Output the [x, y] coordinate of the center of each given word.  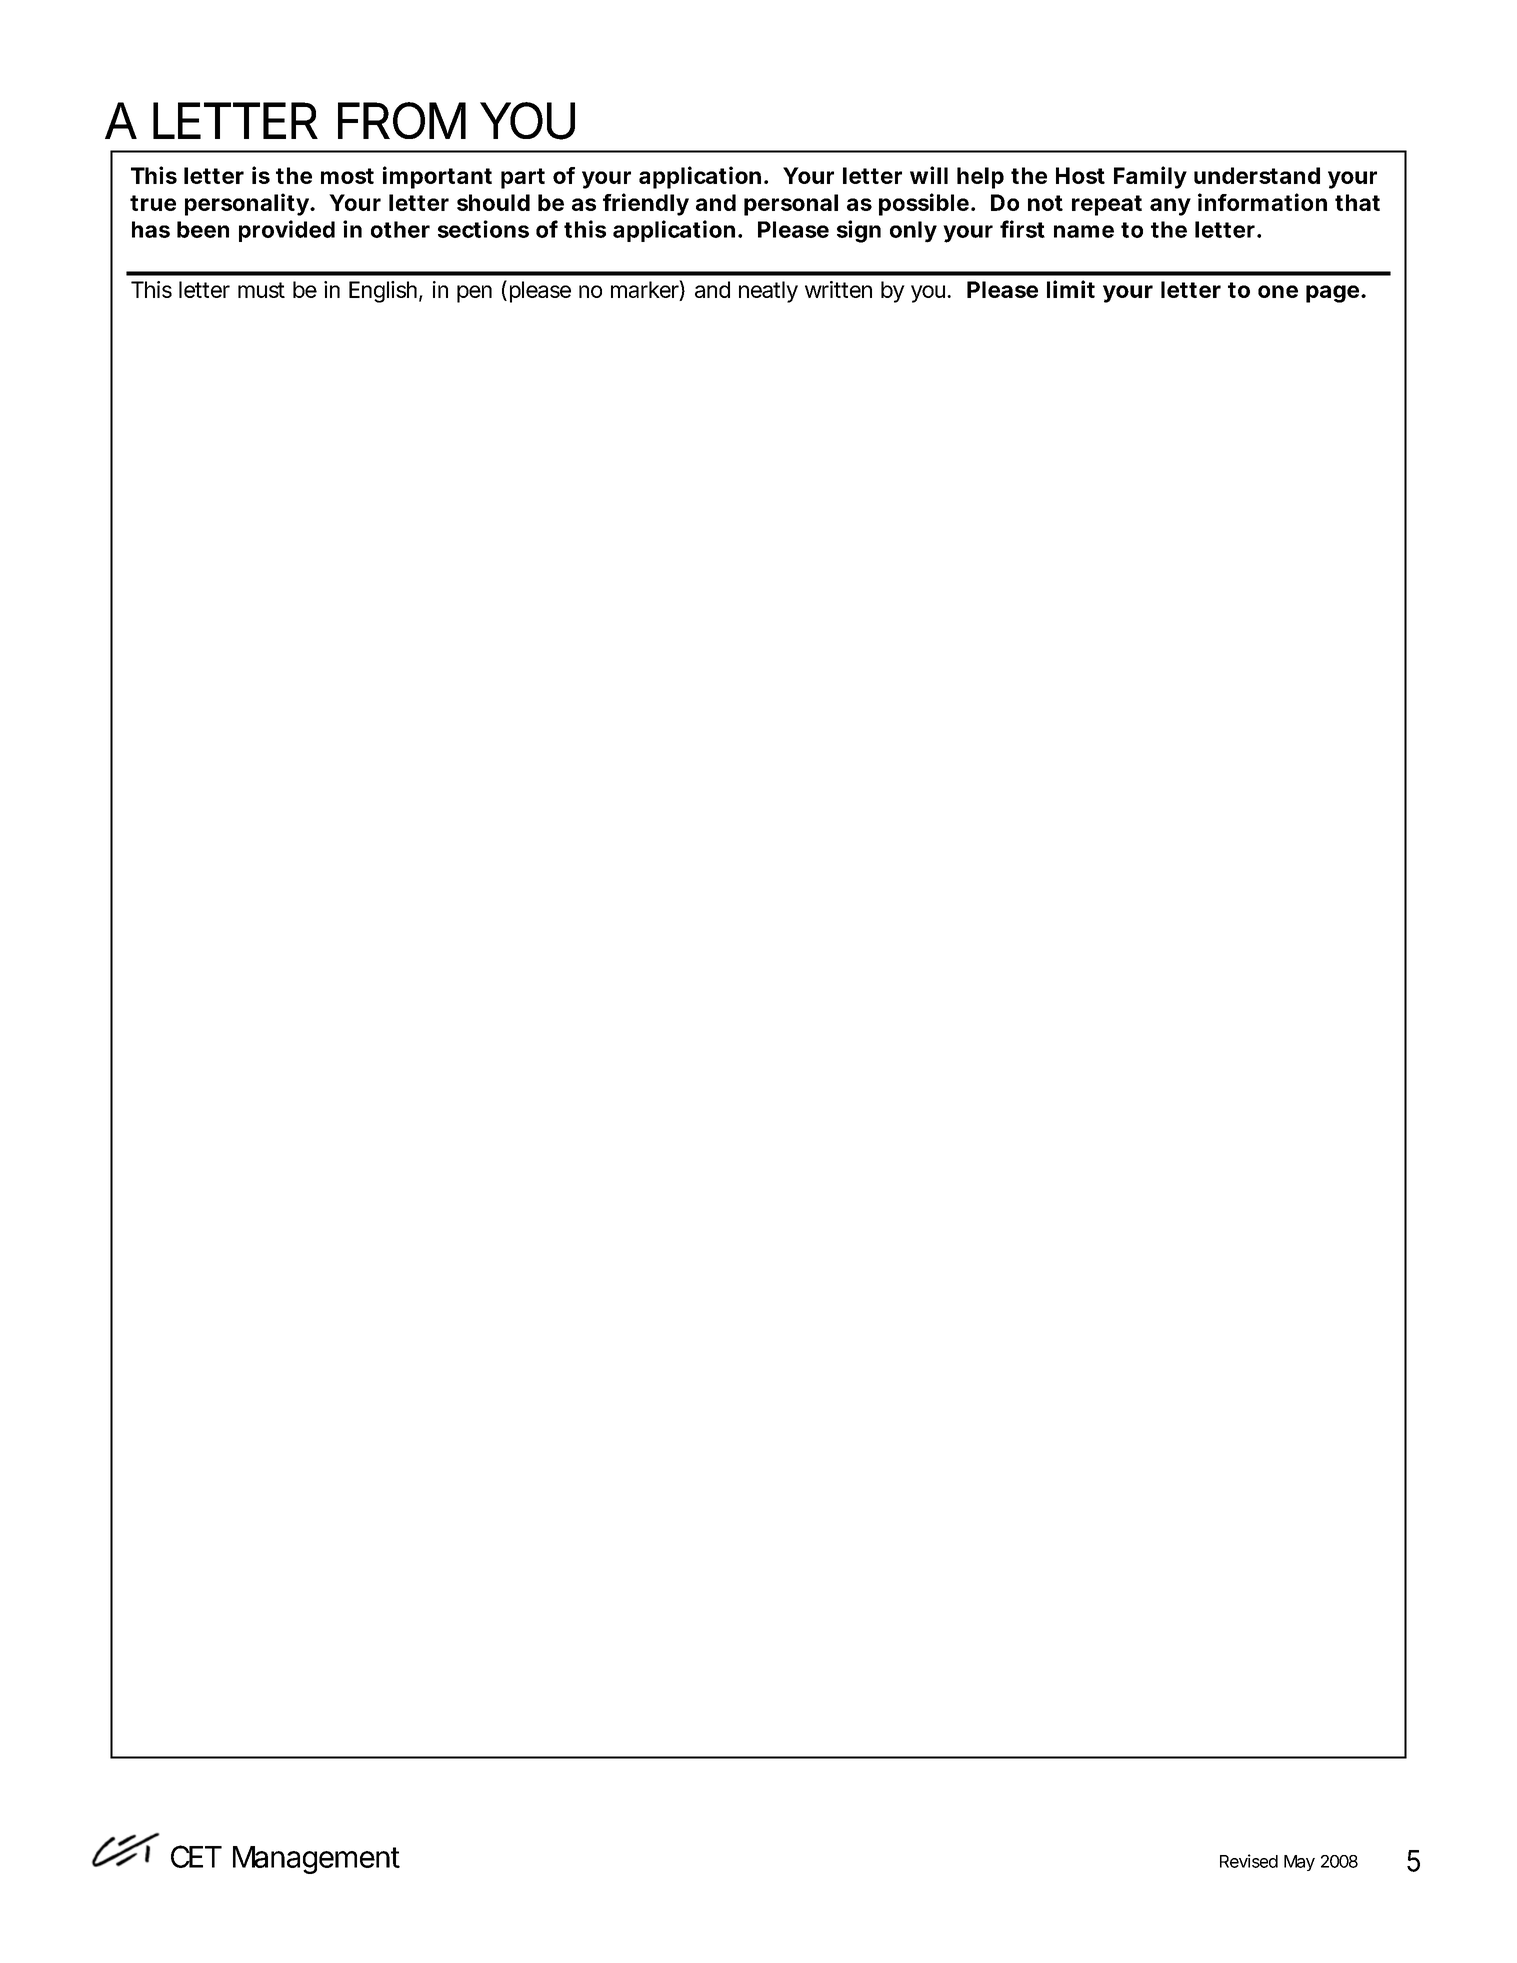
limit [1071, 289]
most [347, 176]
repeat [1107, 205]
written [838, 289]
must [261, 290]
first [1022, 229]
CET [195, 1856]
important [437, 177]
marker [645, 289]
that [1357, 202]
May [1299, 1863]
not [1045, 203]
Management [316, 1860]
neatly [768, 292]
